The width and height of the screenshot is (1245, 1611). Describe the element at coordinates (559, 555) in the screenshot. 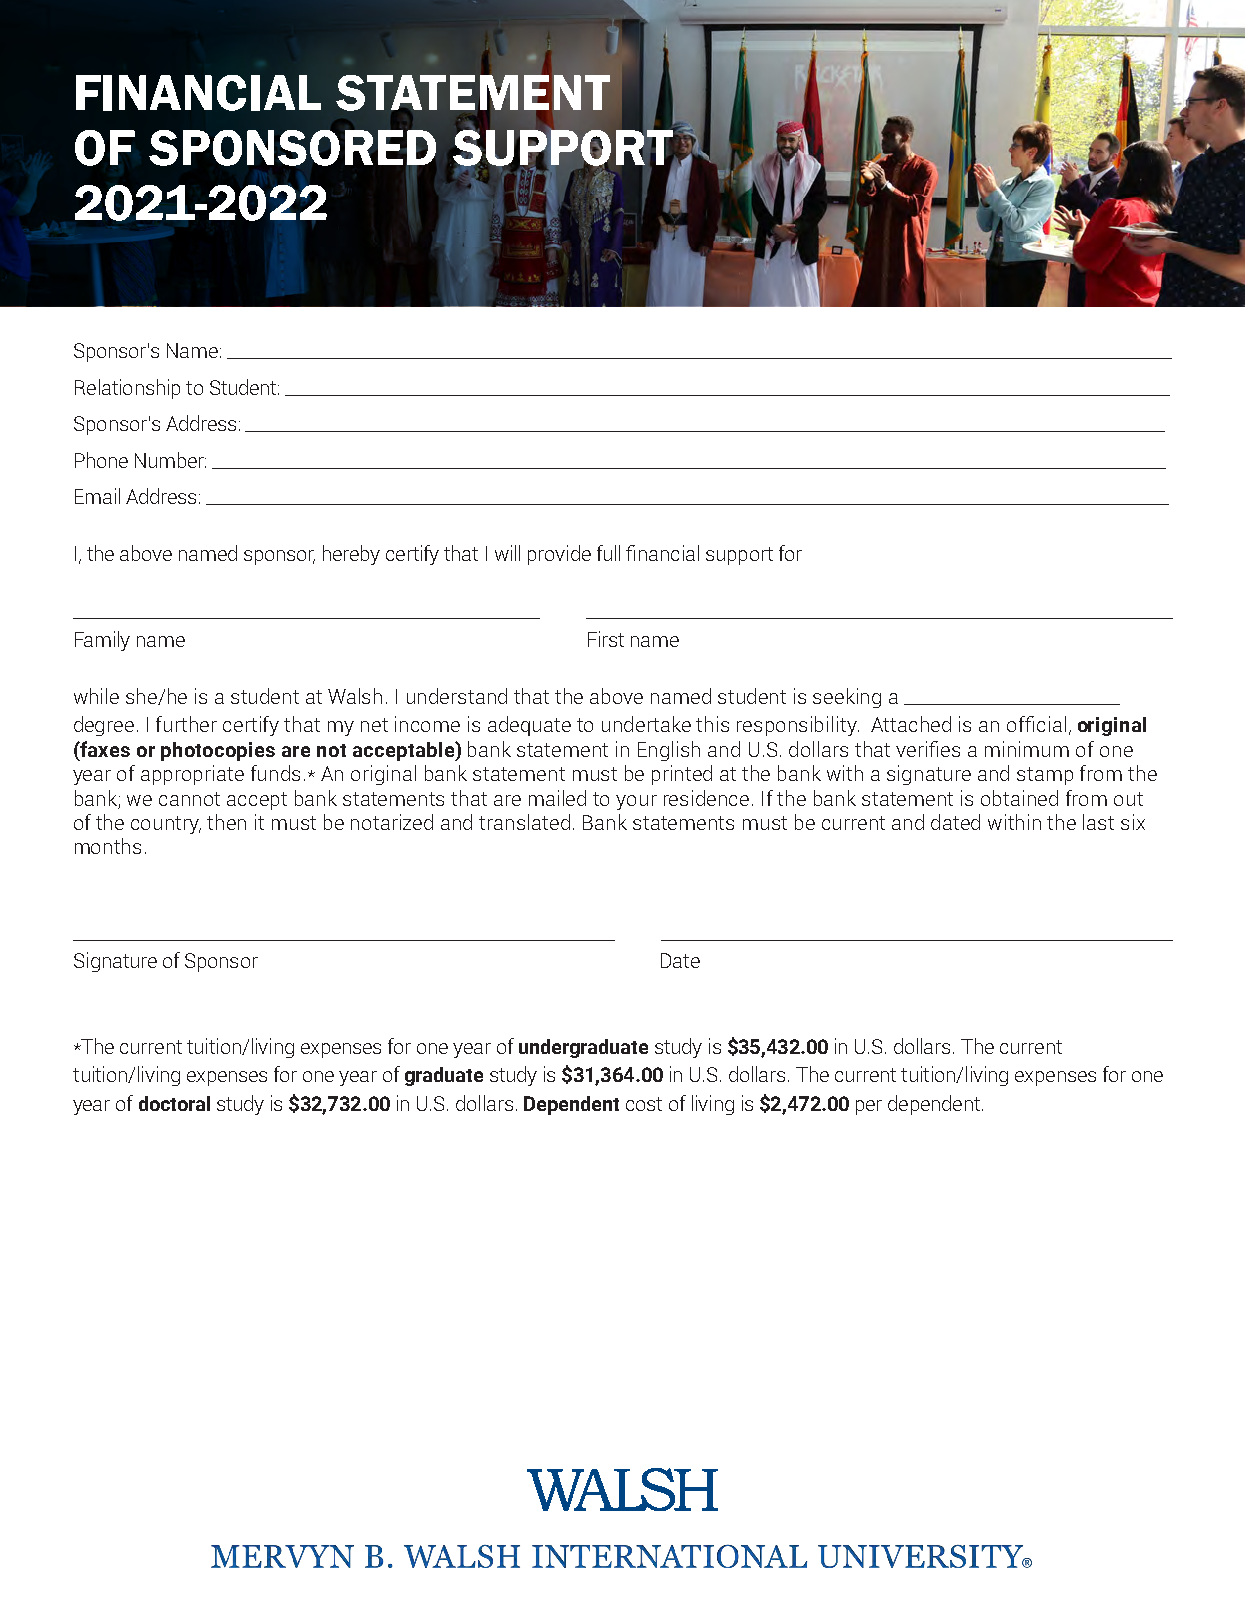

I see `provide` at that location.
